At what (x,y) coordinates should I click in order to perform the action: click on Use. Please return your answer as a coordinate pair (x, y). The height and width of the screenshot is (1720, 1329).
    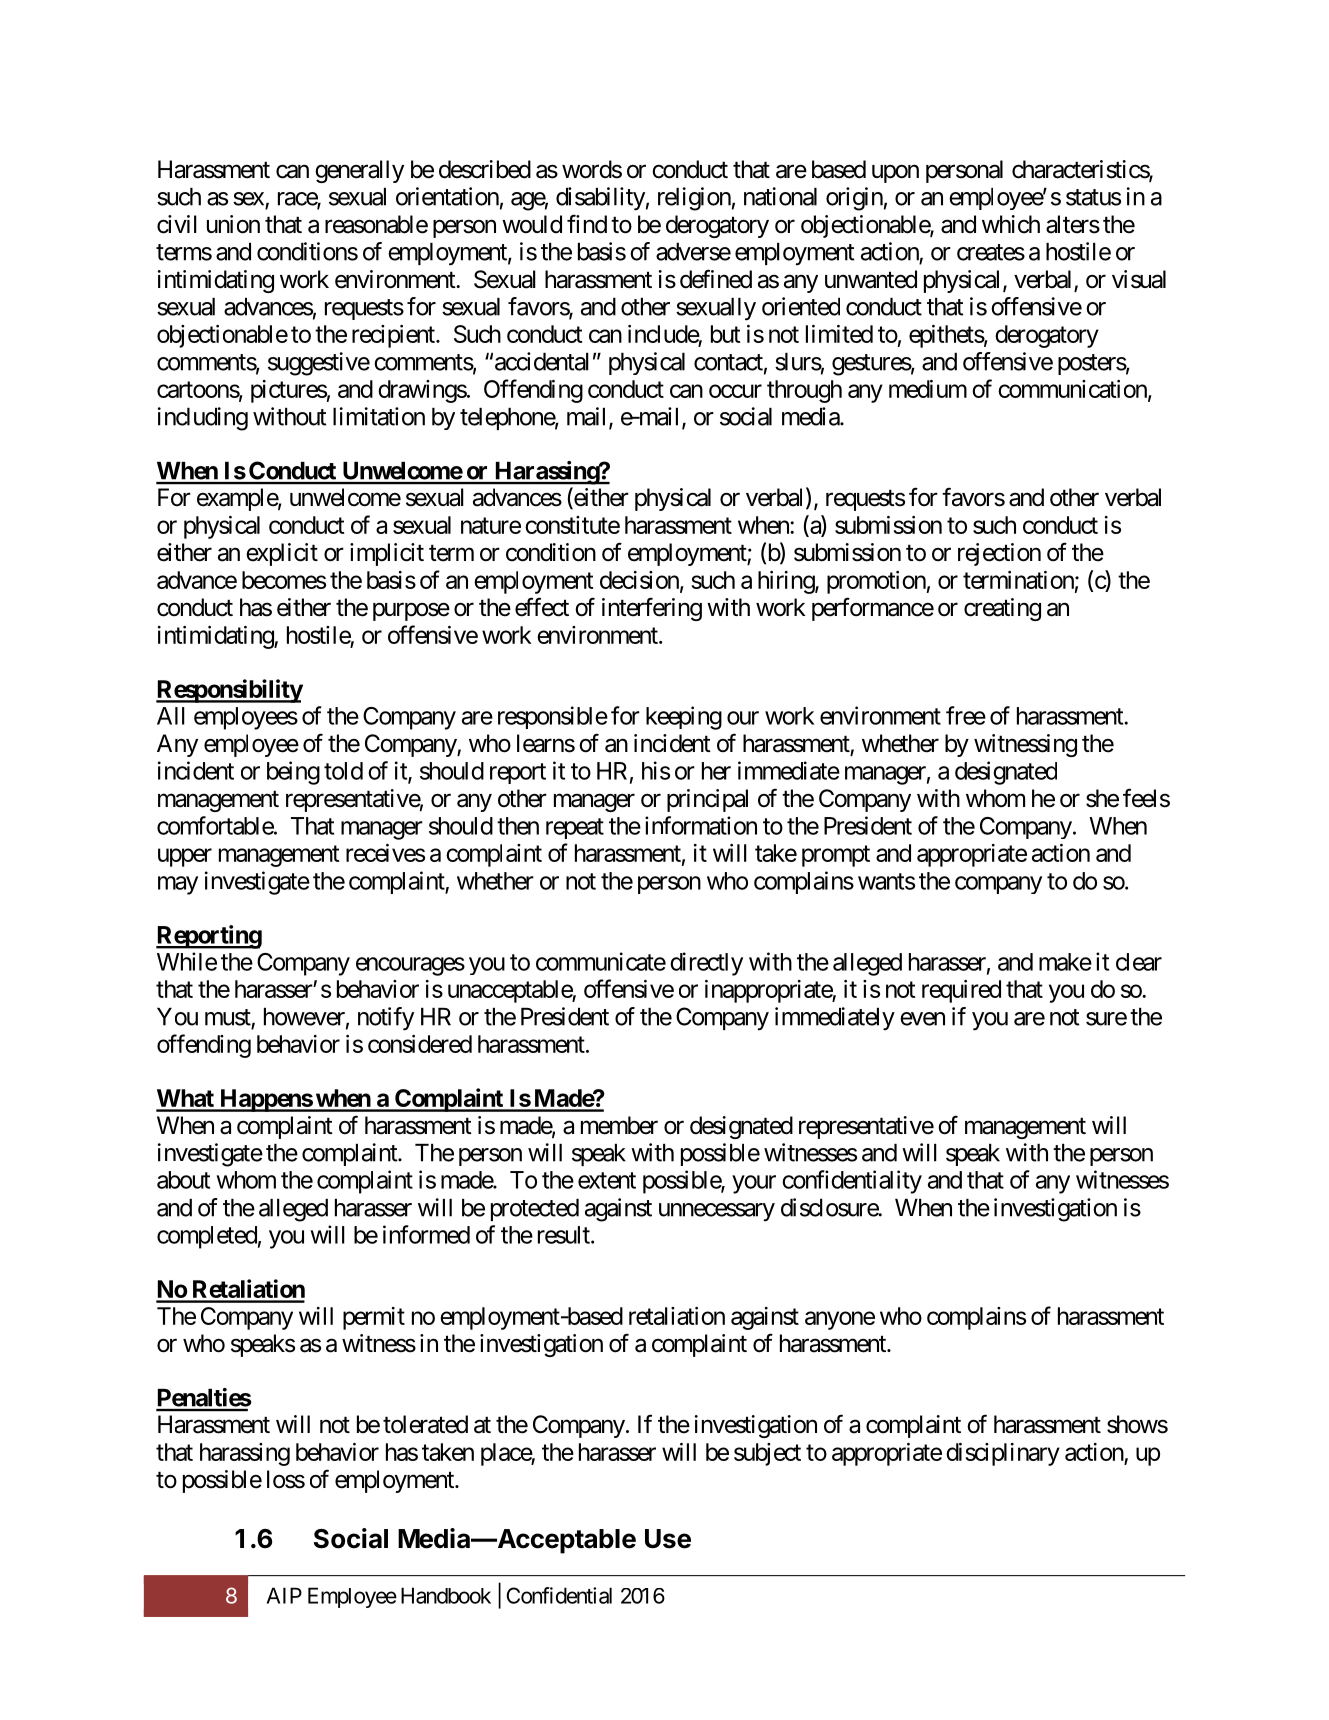
    Looking at the image, I should click on (668, 1539).
